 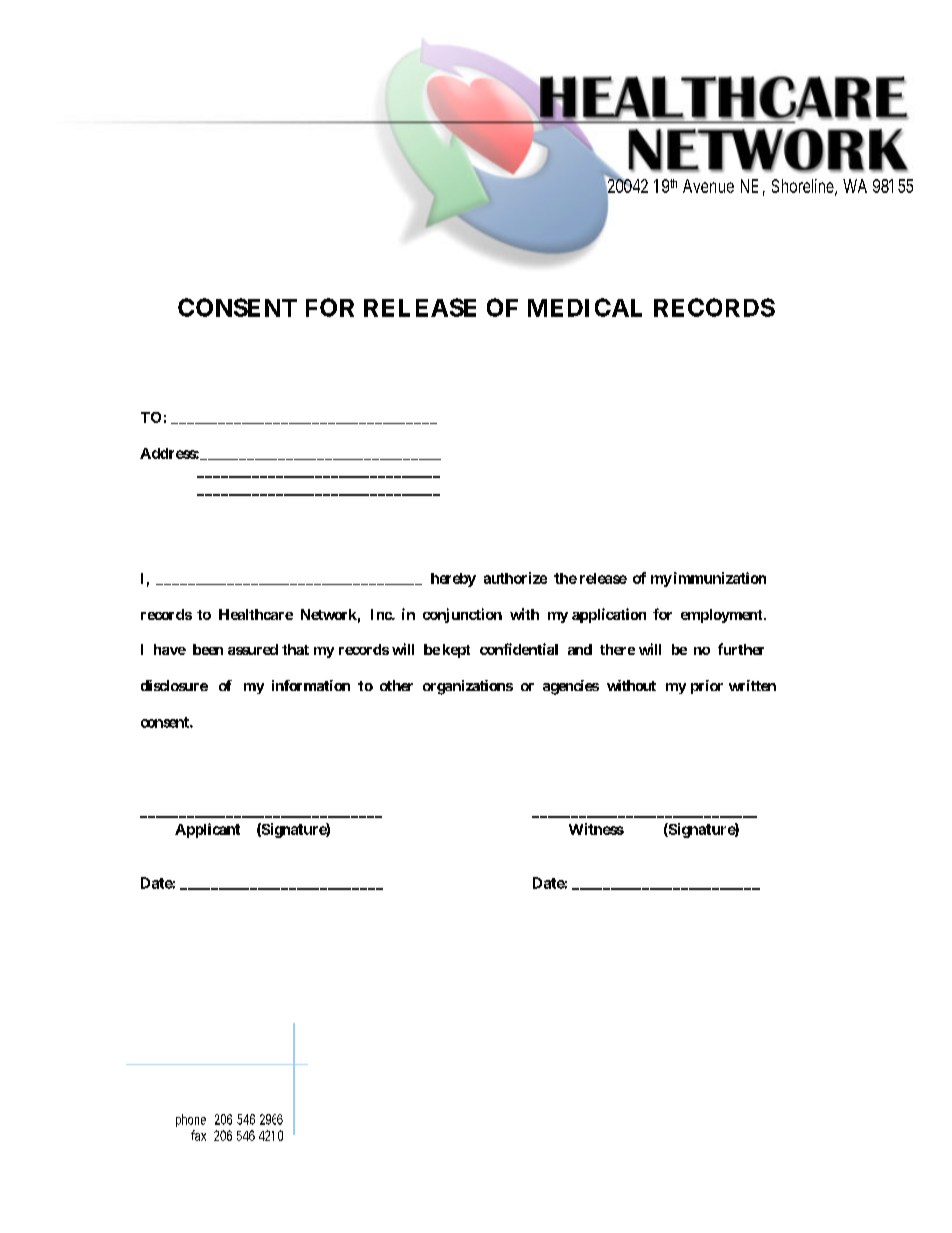 What do you see at coordinates (723, 616) in the screenshot?
I see `employment` at bounding box center [723, 616].
